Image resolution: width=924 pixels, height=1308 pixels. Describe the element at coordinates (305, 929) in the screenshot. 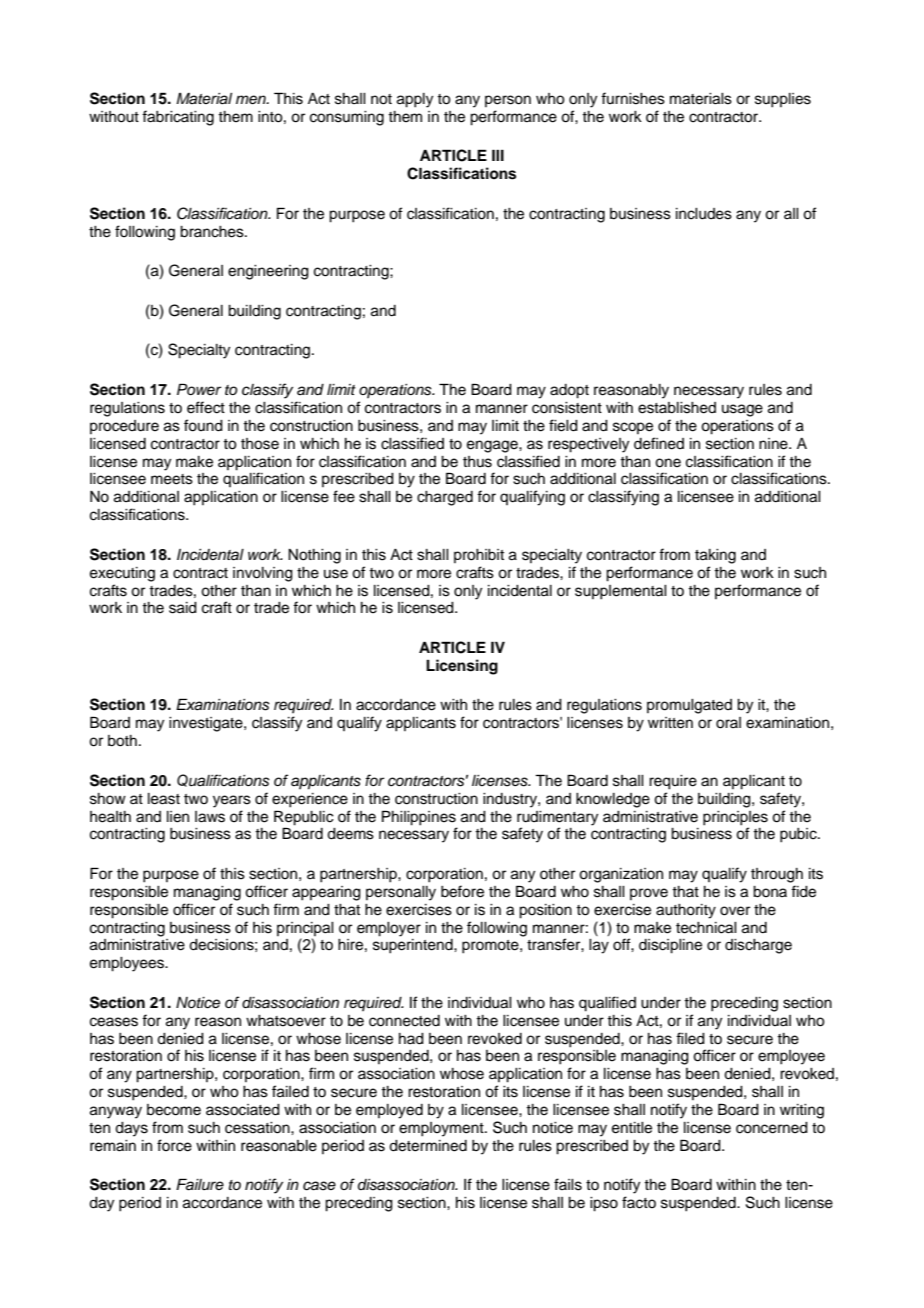

I see `principal` at that location.
